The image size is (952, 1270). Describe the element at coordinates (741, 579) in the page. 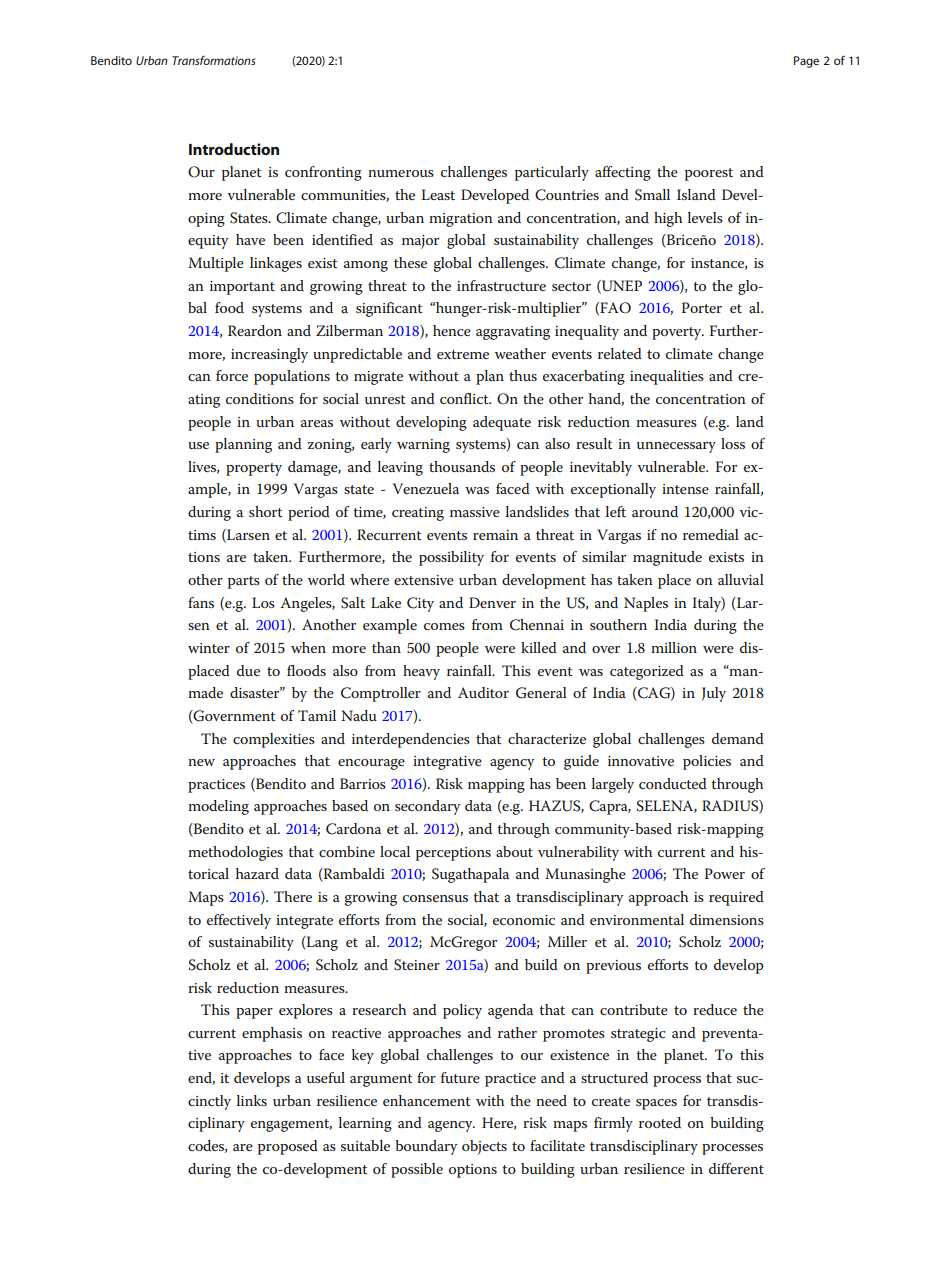

I see `alluvial` at that location.
